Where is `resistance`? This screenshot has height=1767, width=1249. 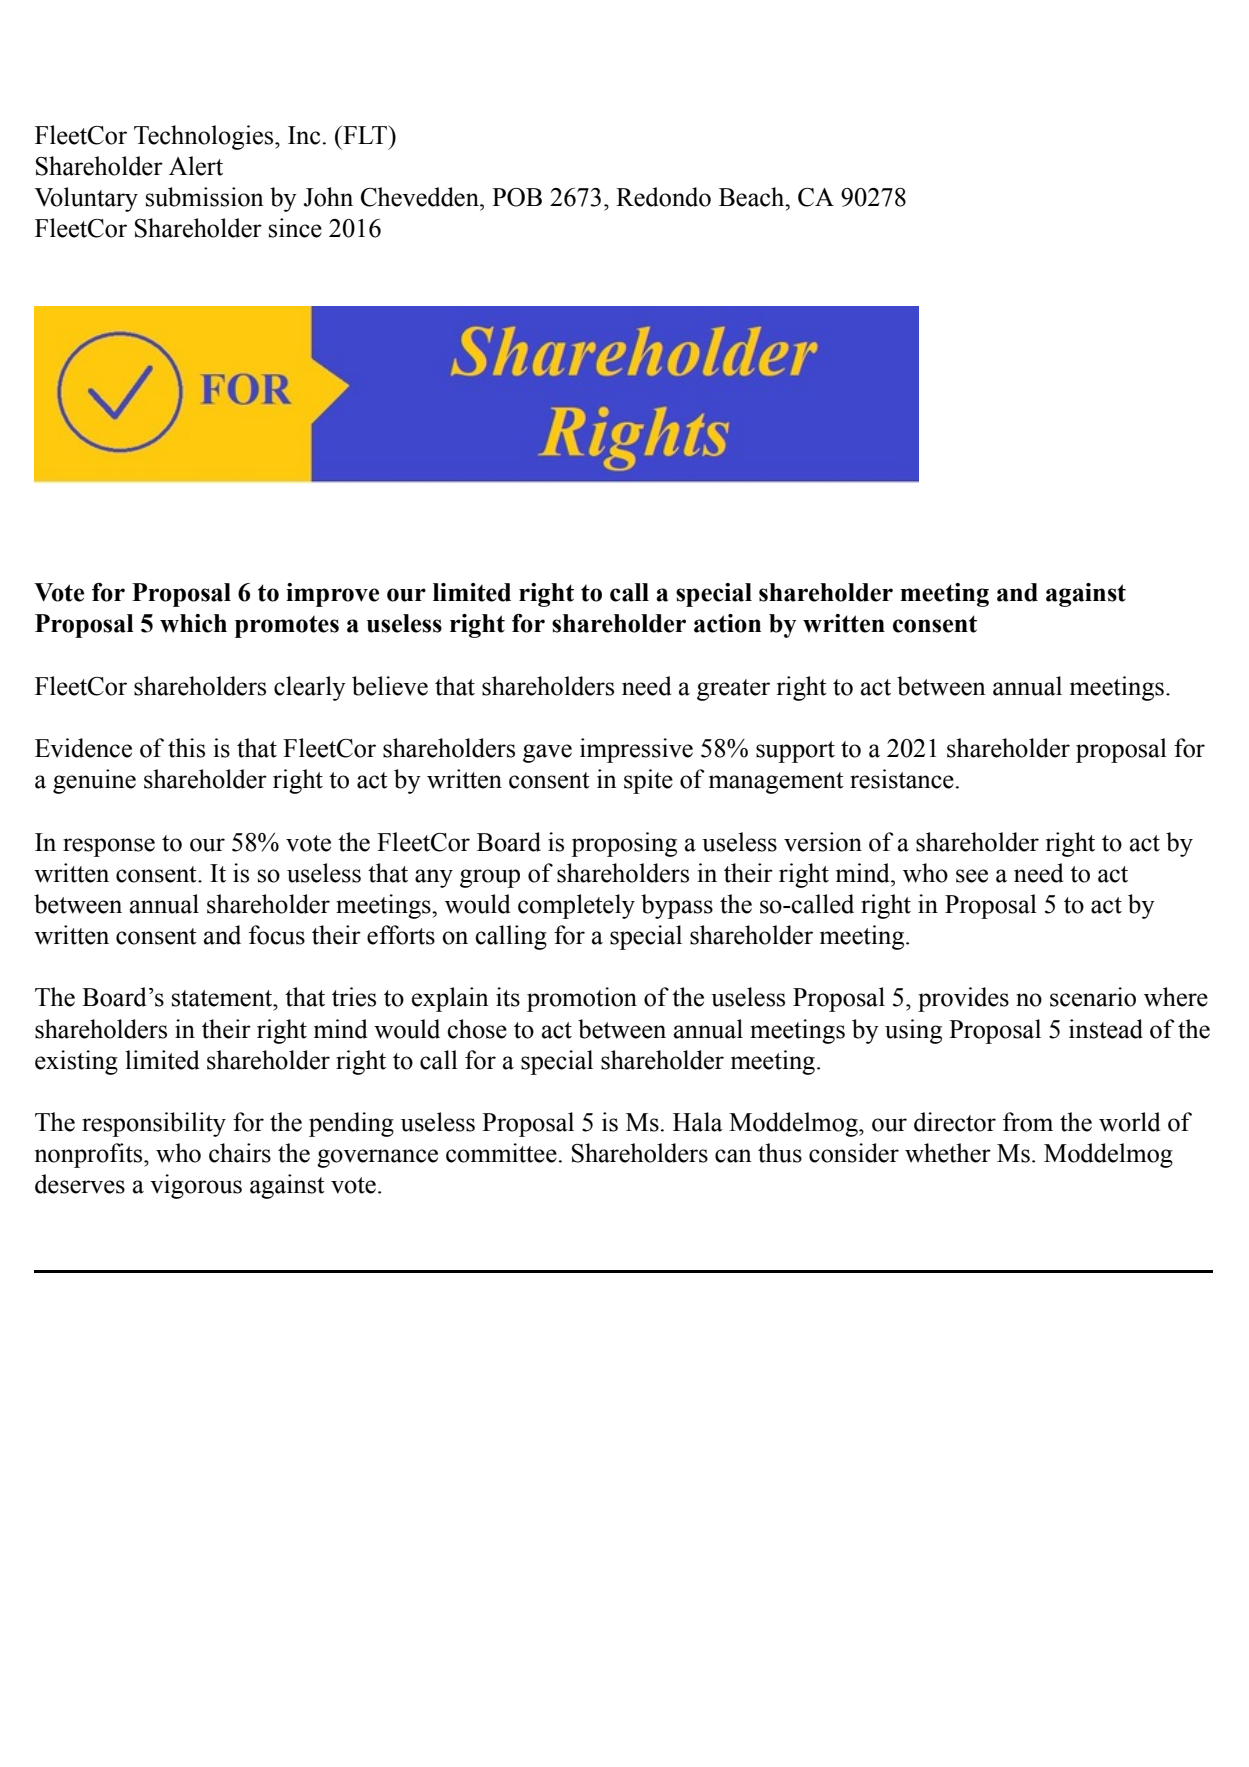 resistance is located at coordinates (902, 779).
